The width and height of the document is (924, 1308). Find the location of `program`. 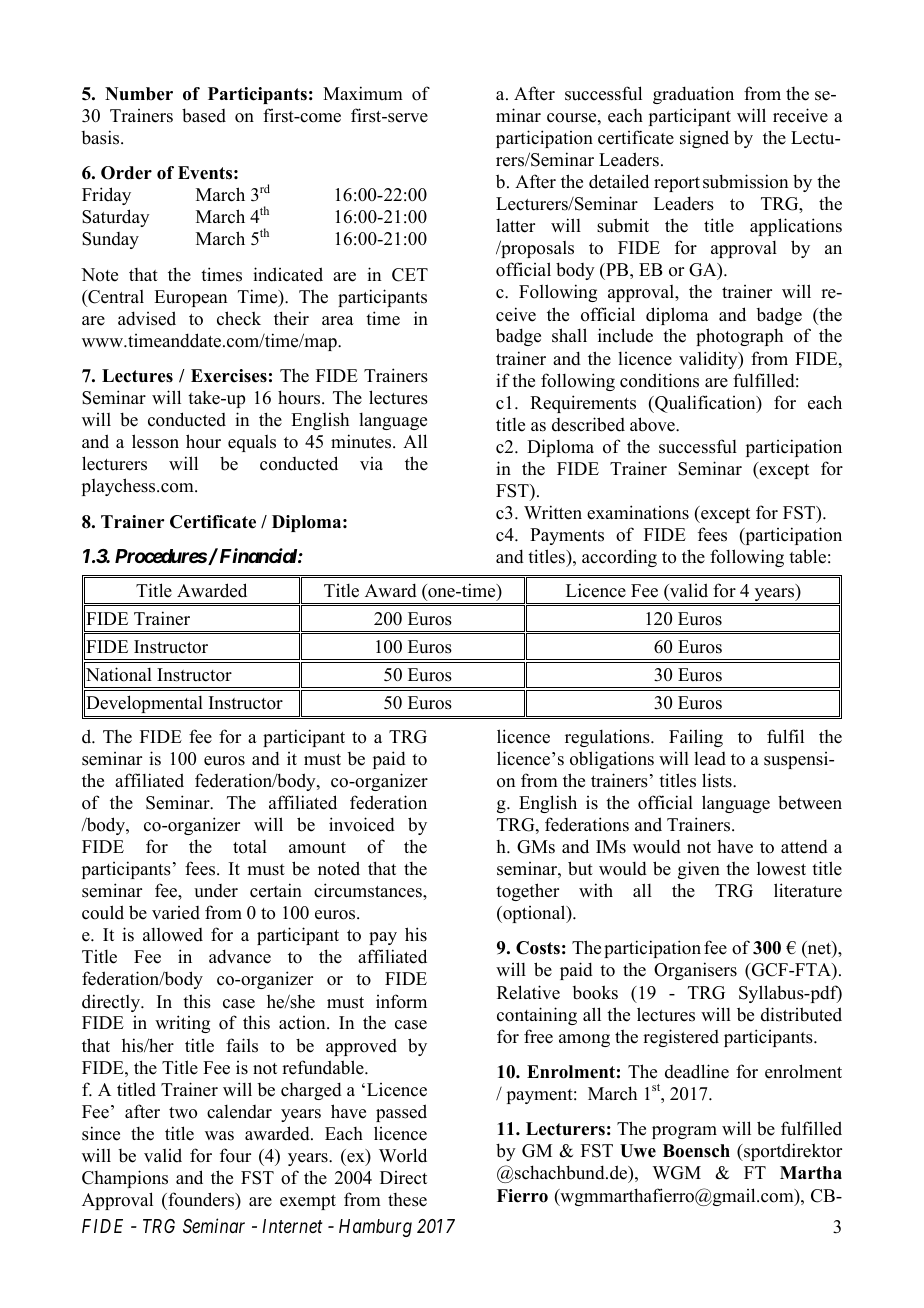

program is located at coordinates (684, 1132).
